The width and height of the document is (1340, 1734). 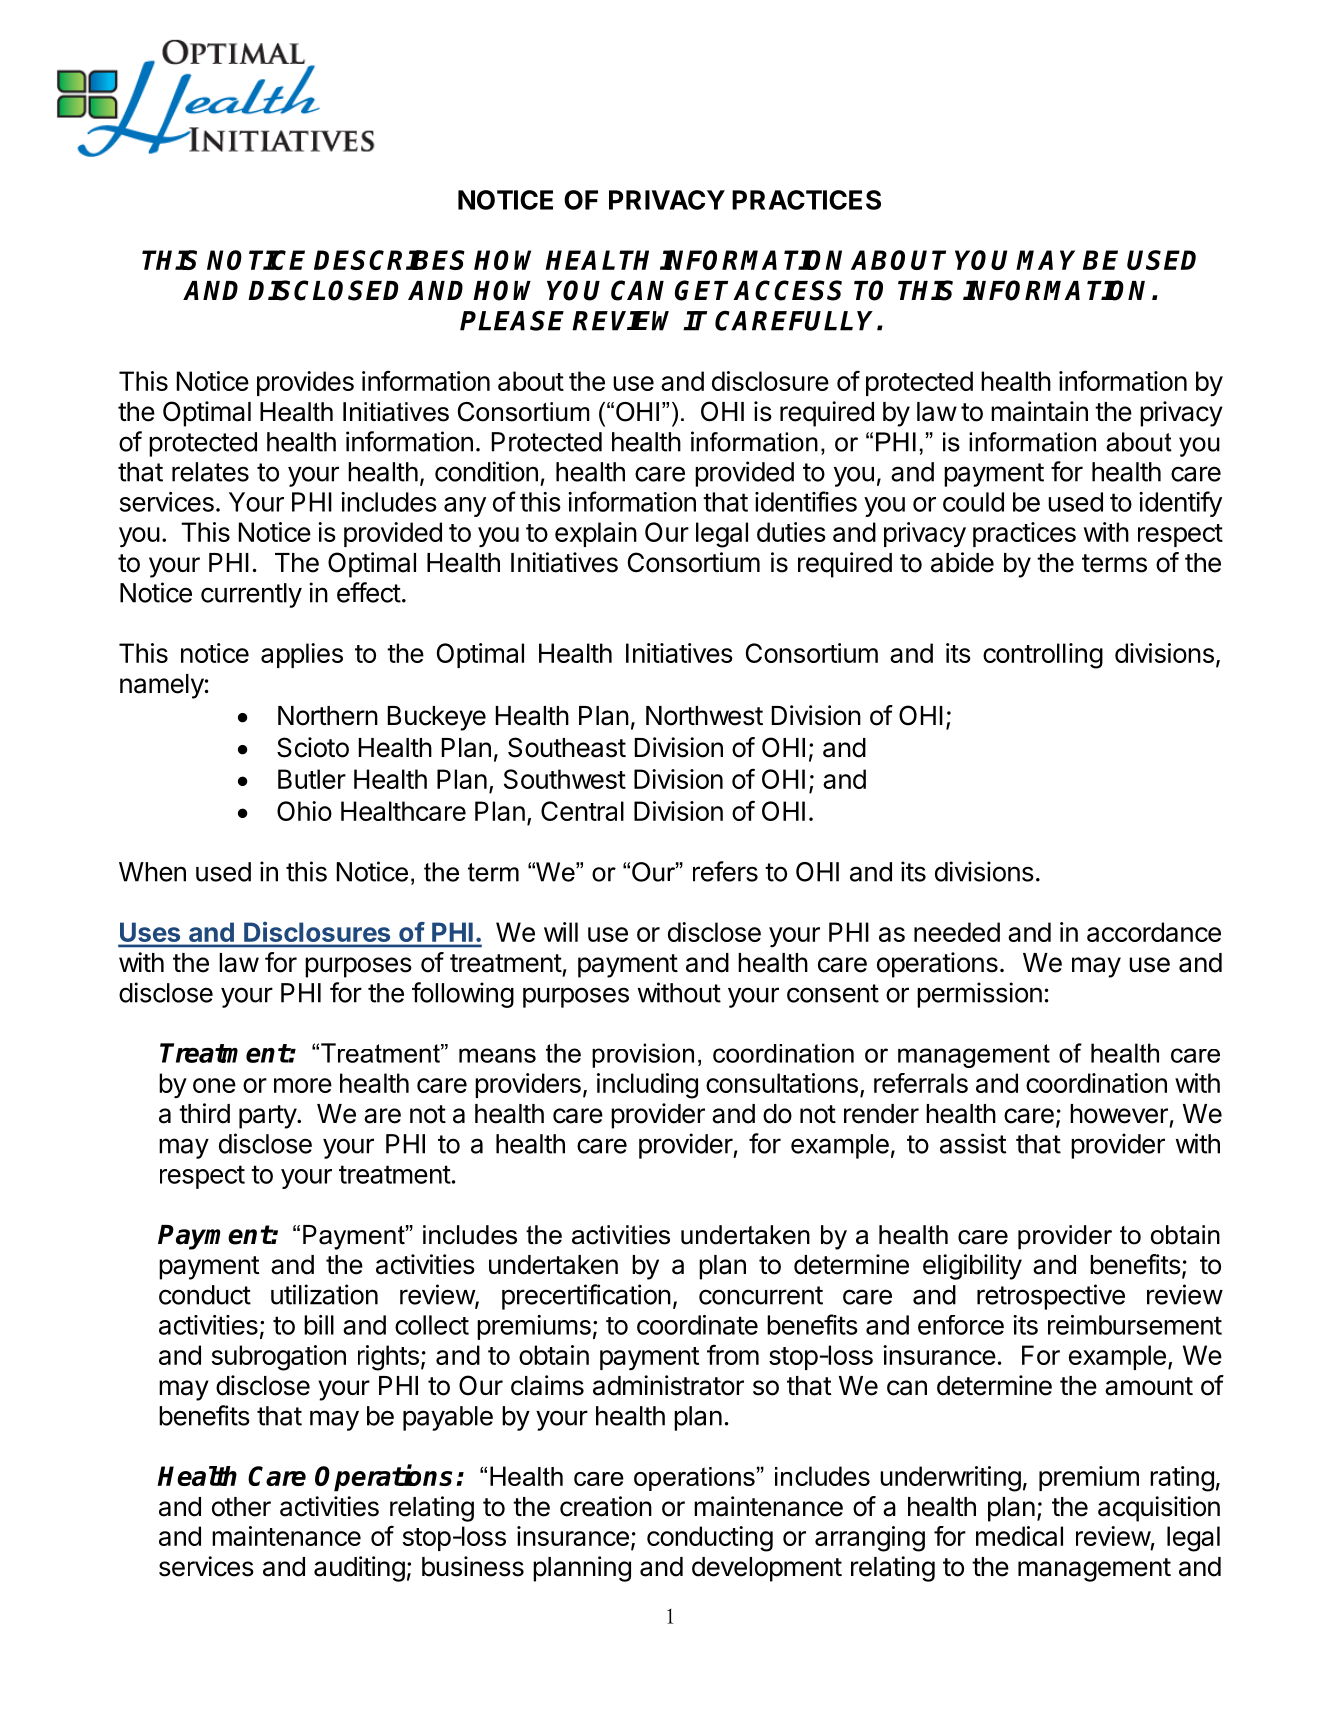 What do you see at coordinates (1043, 656) in the document?
I see `controlling` at bounding box center [1043, 656].
